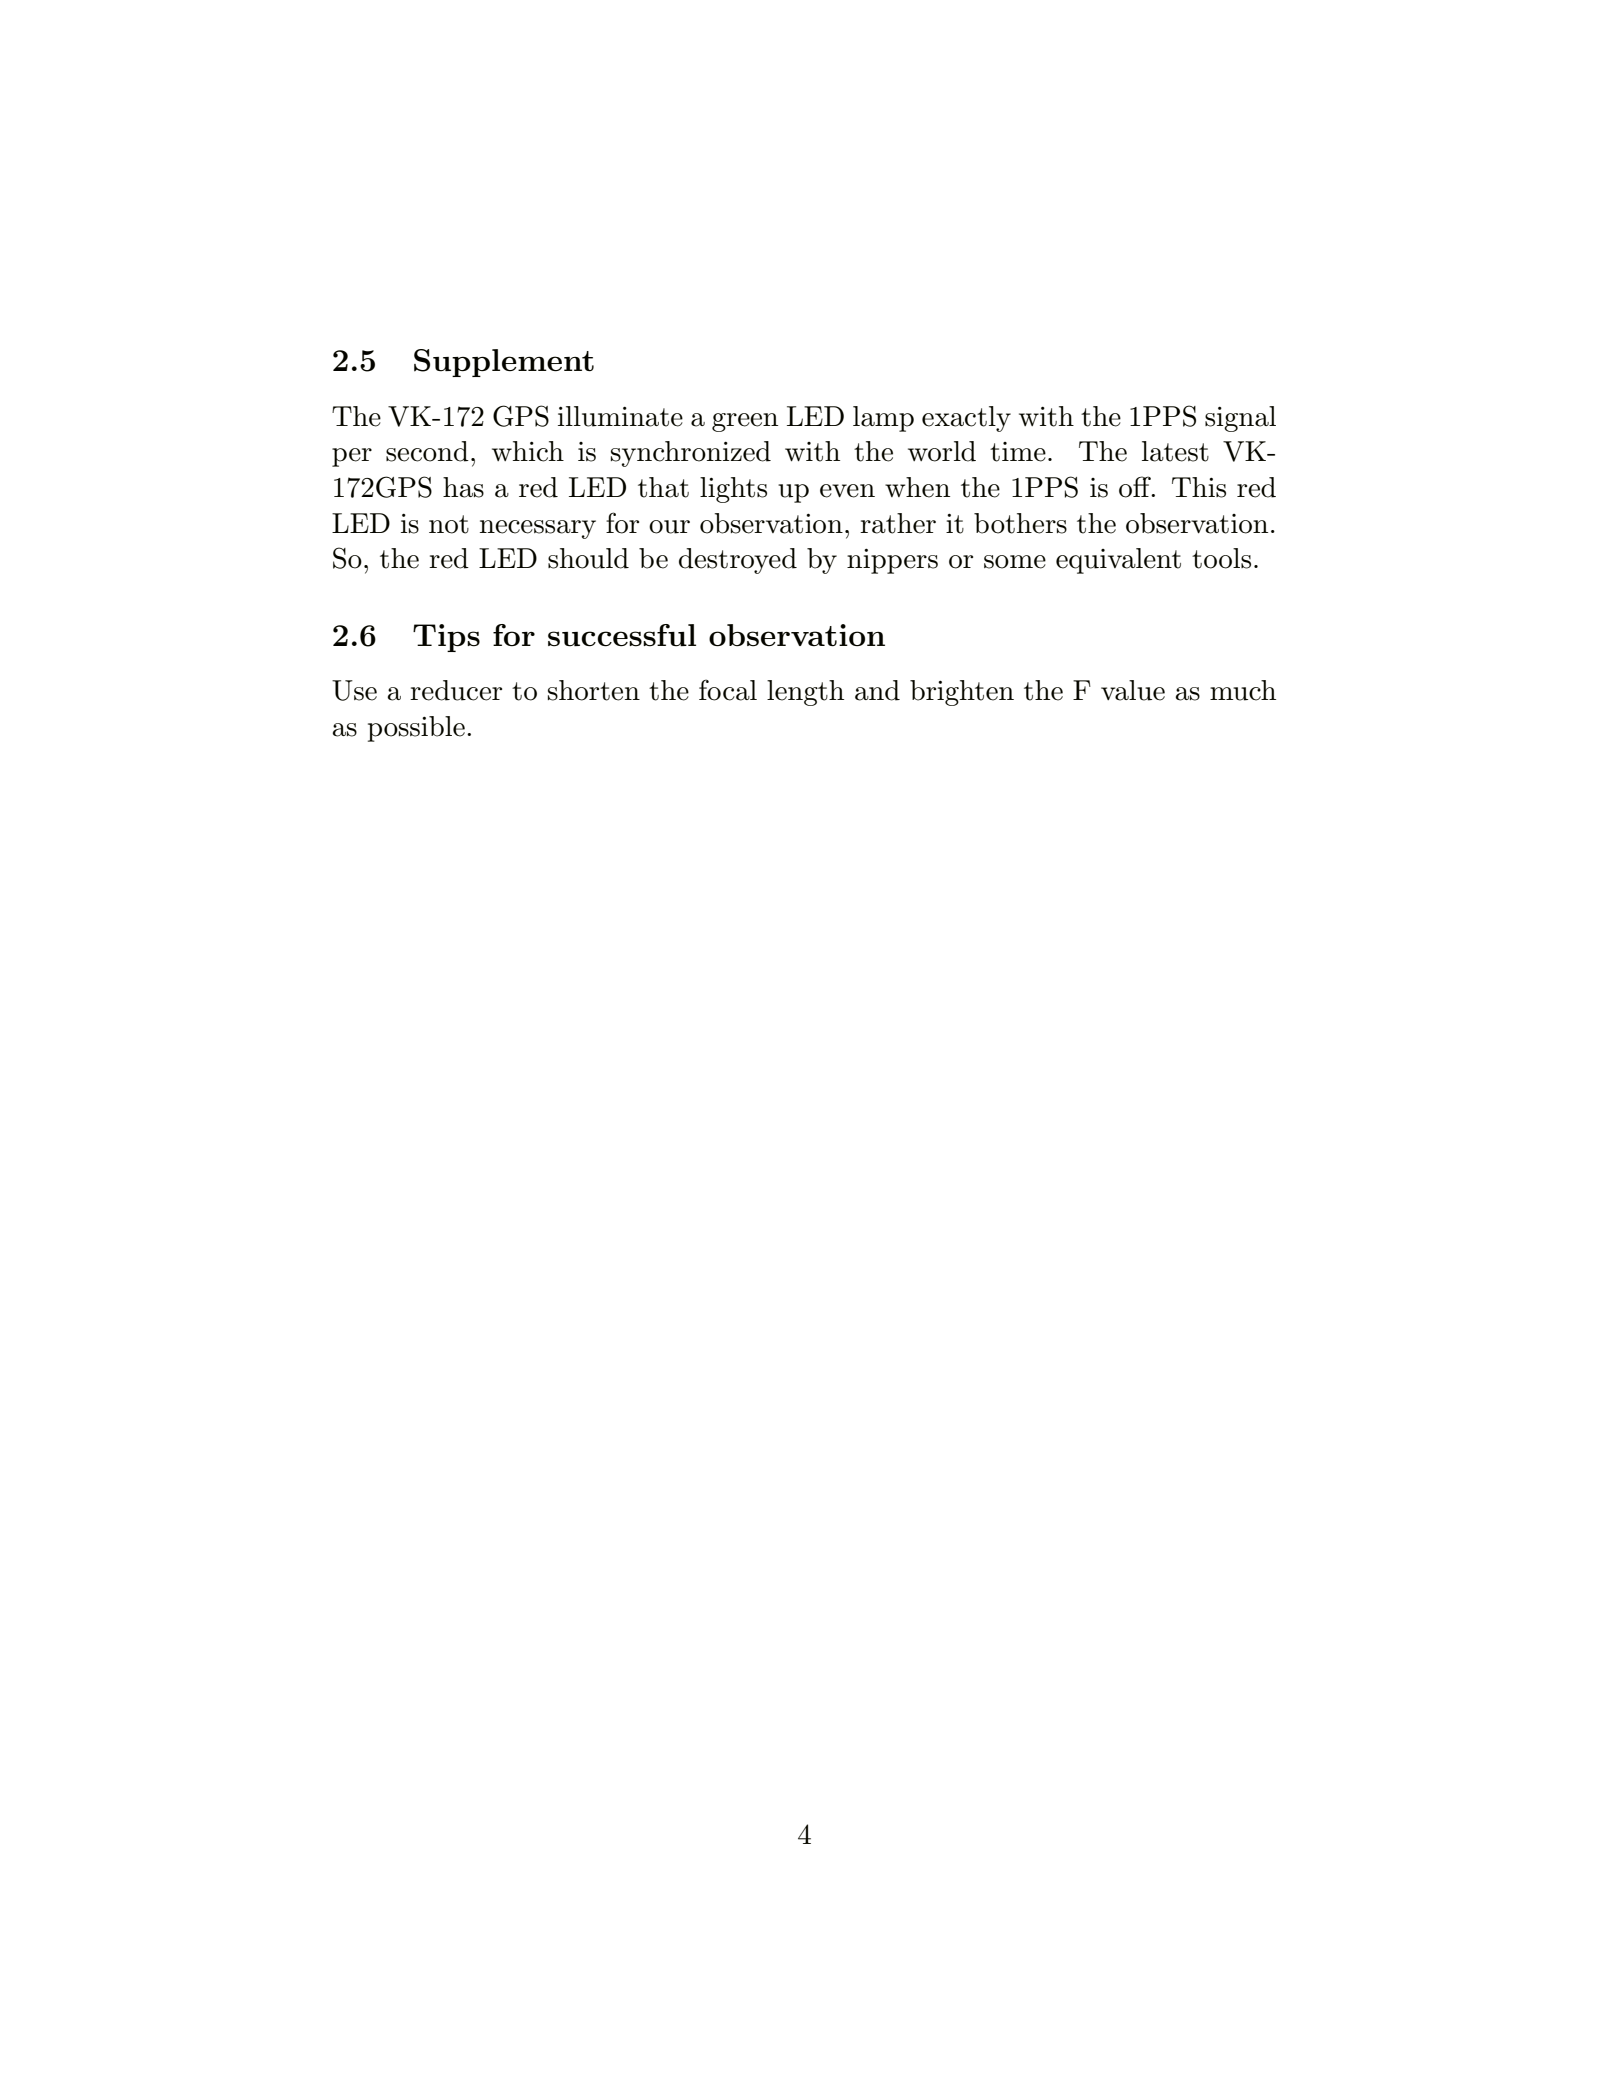  What do you see at coordinates (427, 451) in the screenshot?
I see `second` at bounding box center [427, 451].
